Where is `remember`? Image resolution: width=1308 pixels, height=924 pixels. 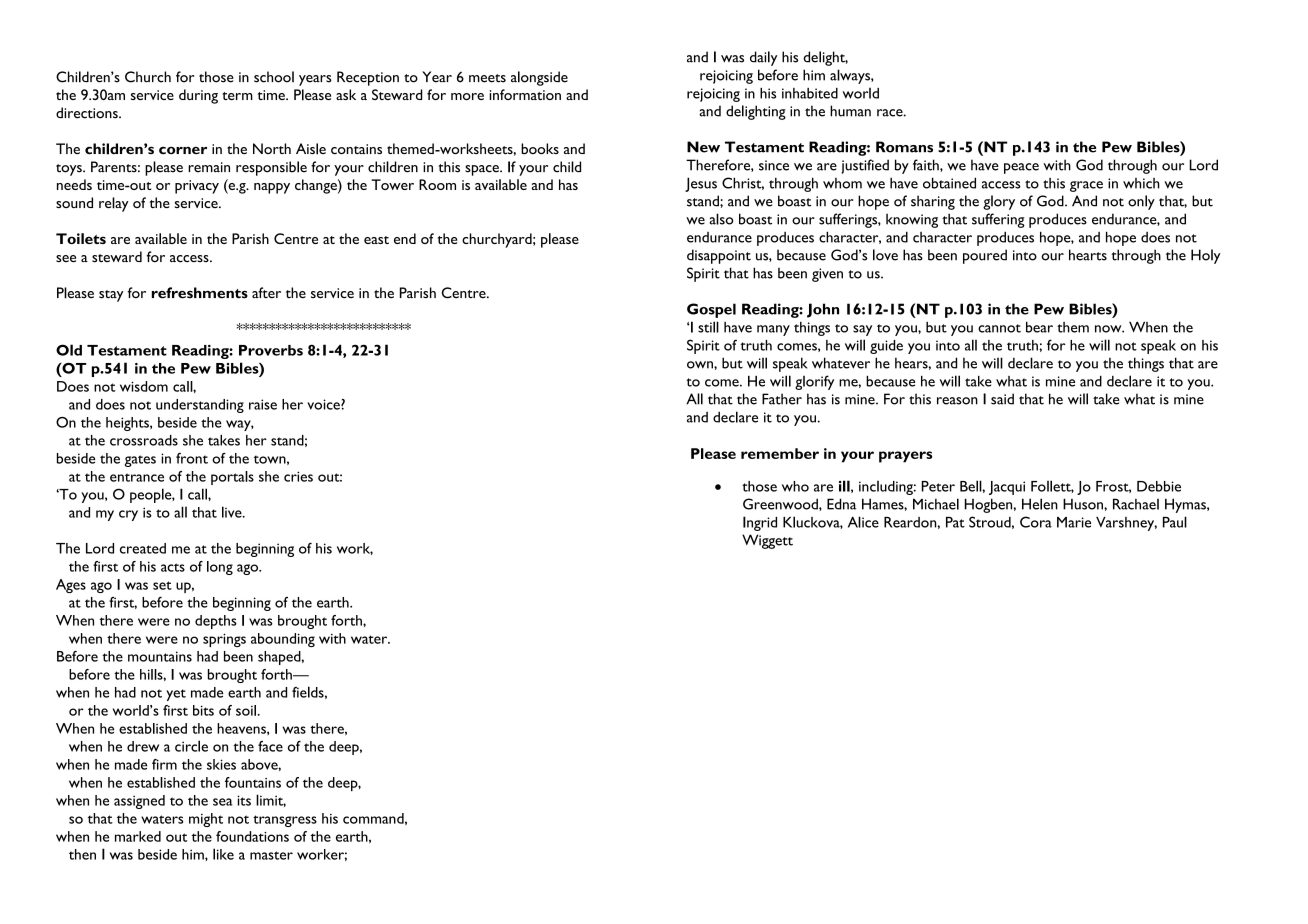 remember is located at coordinates (780, 453).
